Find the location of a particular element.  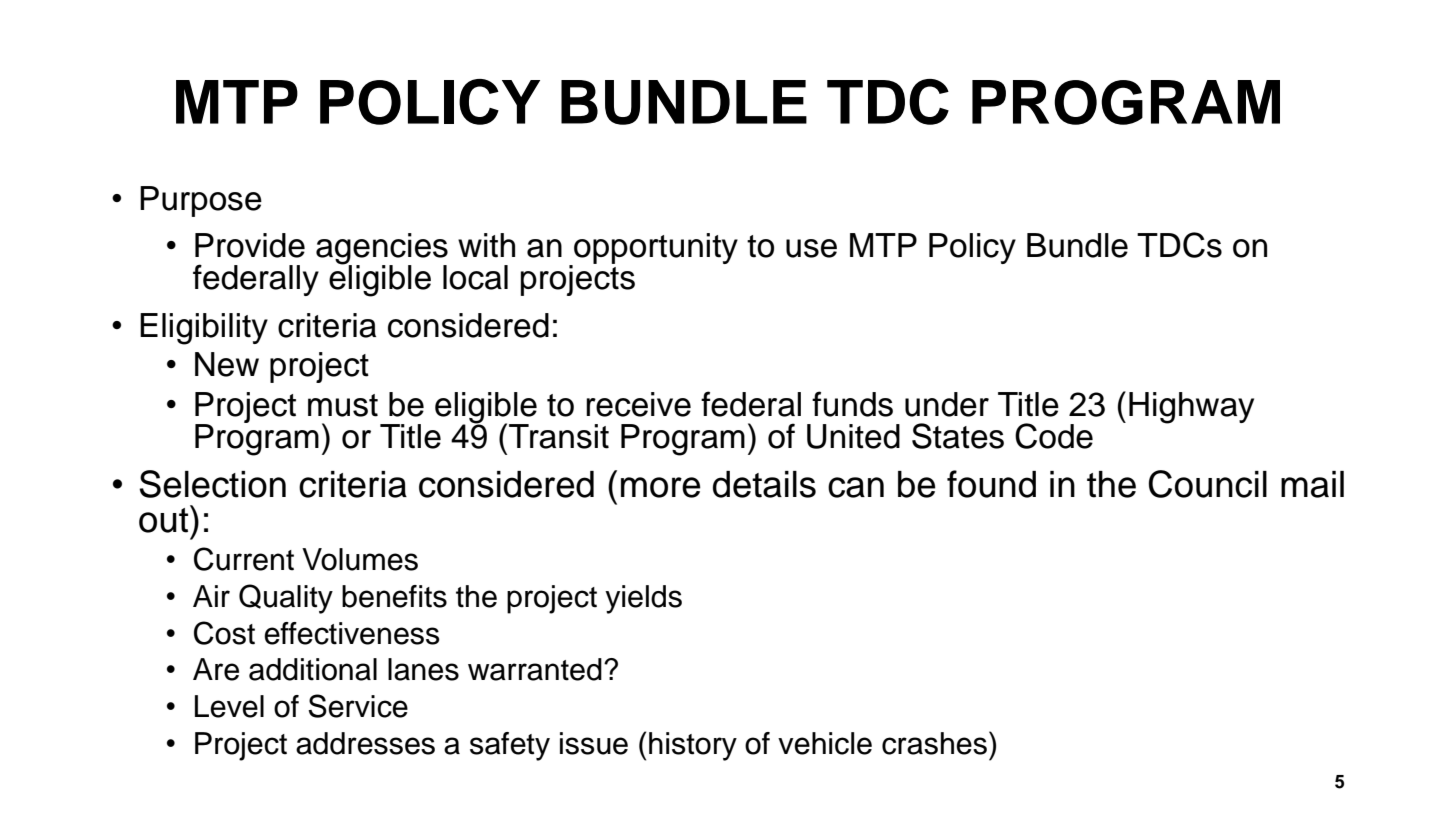

out is located at coordinates (165, 519).
